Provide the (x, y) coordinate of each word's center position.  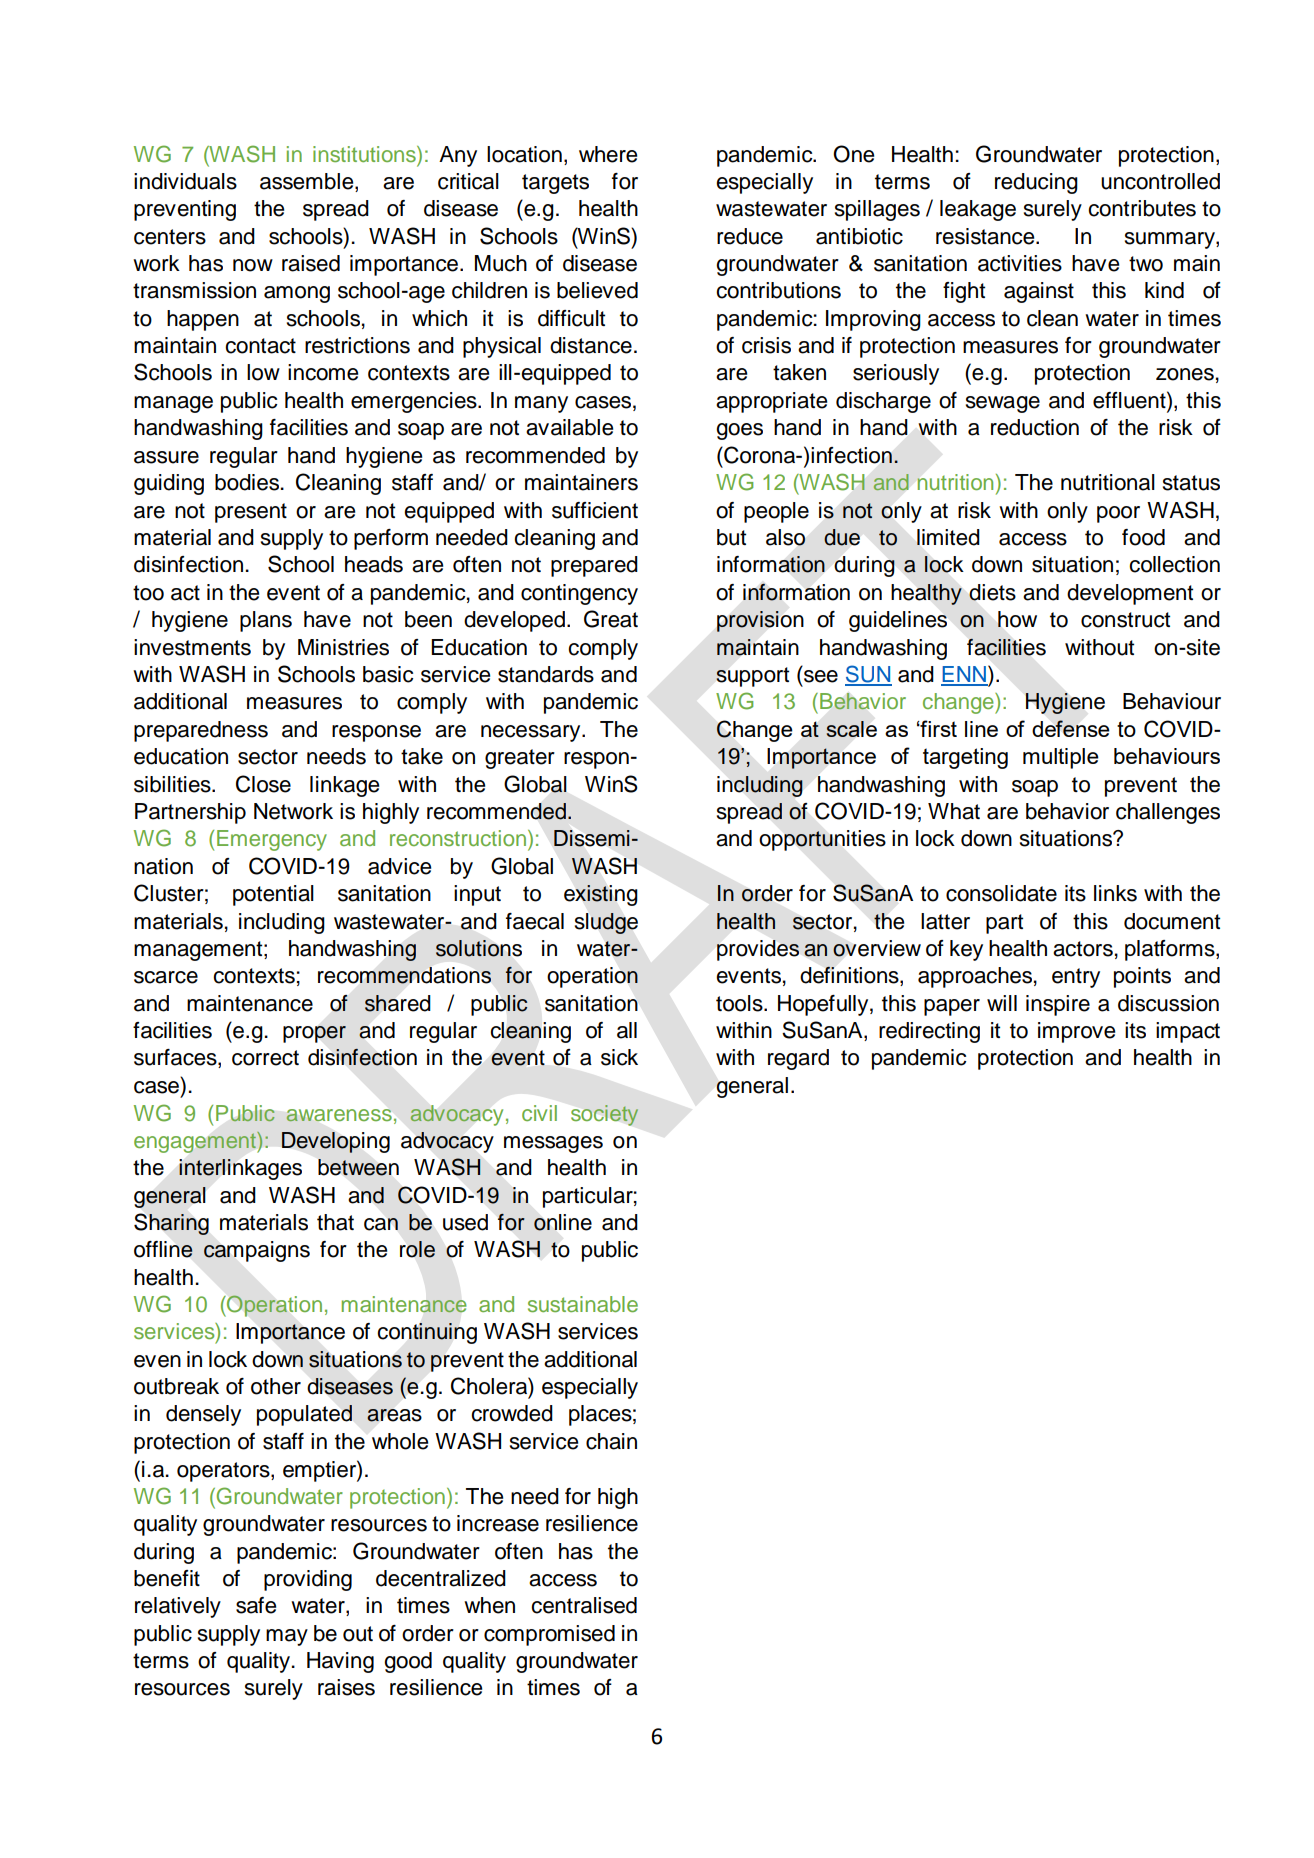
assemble (308, 182)
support (752, 677)
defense (1071, 728)
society (604, 1115)
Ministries (343, 647)
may (287, 1637)
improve (1076, 1032)
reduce (750, 236)
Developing (335, 1142)
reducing (1036, 183)
